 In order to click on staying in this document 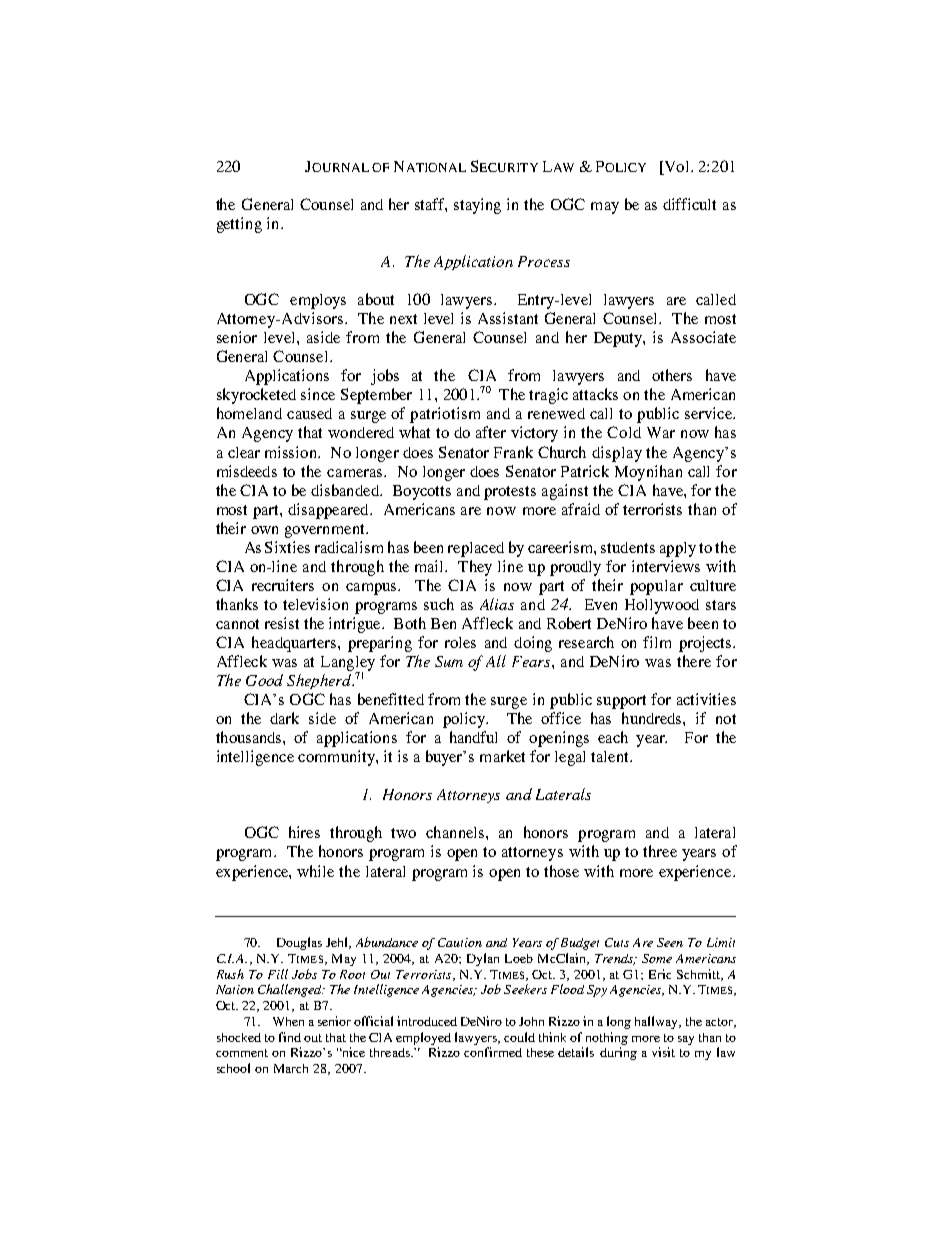, I will do `click(477, 206)`.
